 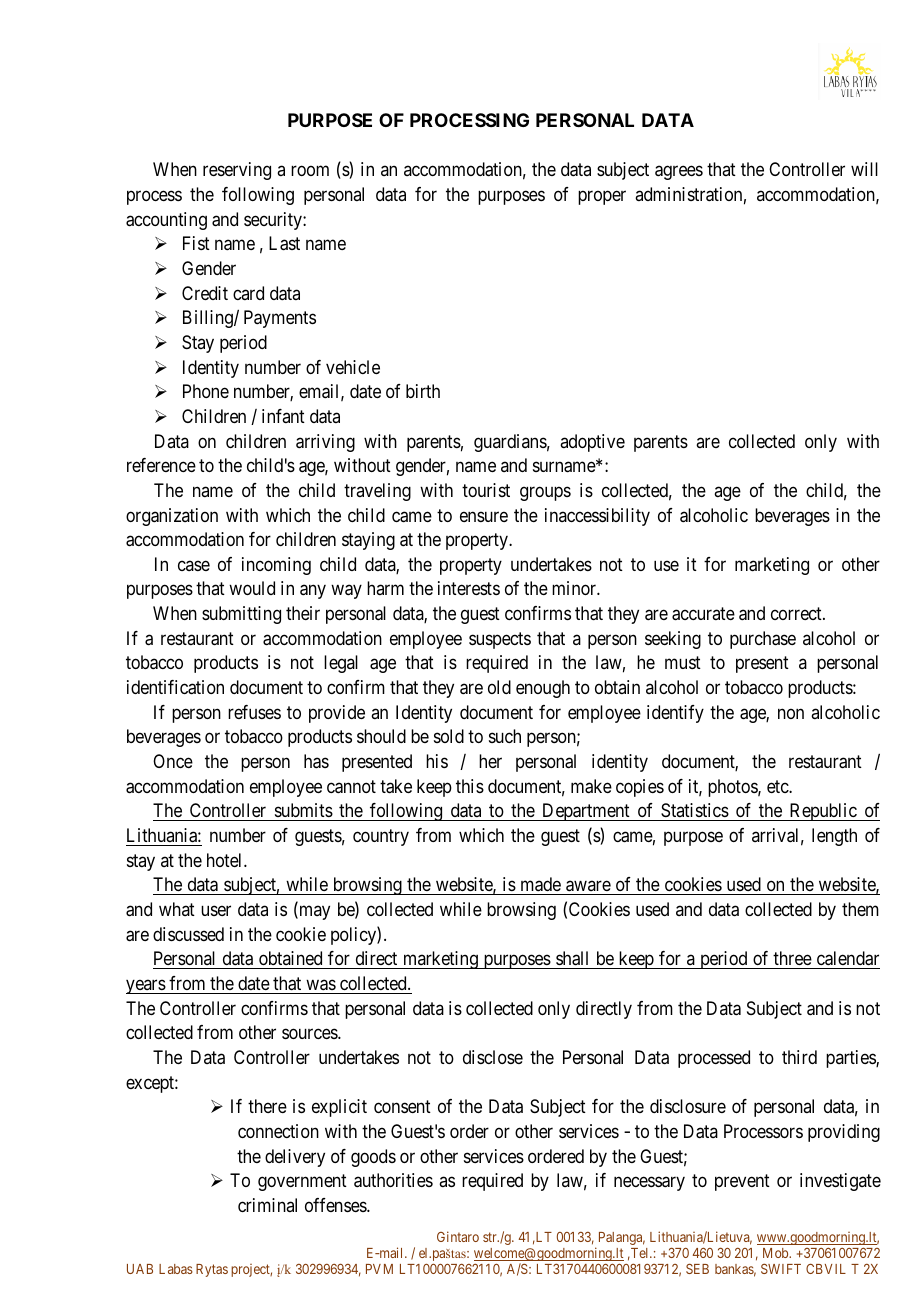 I want to click on will, so click(x=864, y=169).
